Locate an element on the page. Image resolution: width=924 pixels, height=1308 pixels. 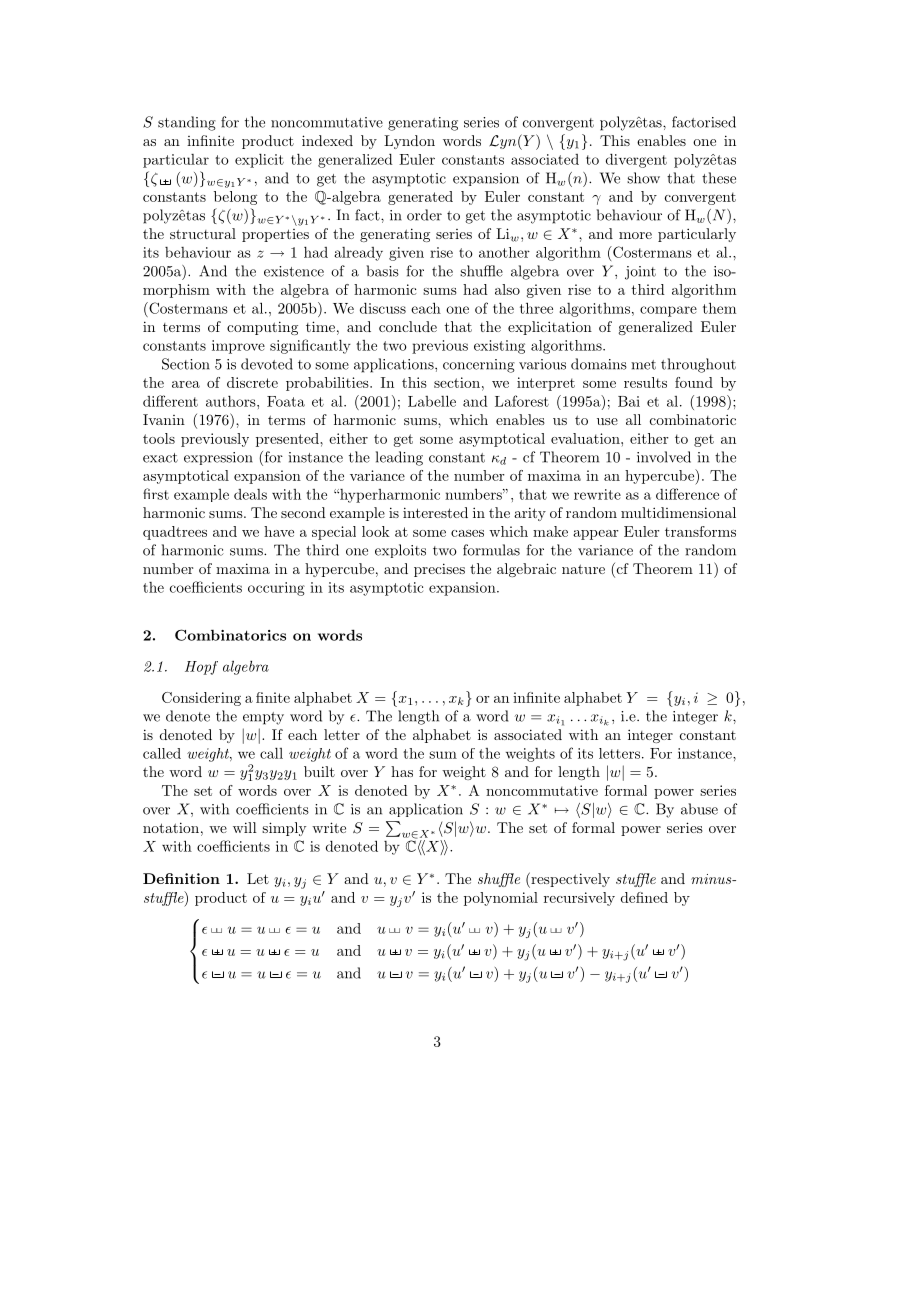
divergent is located at coordinates (636, 160).
